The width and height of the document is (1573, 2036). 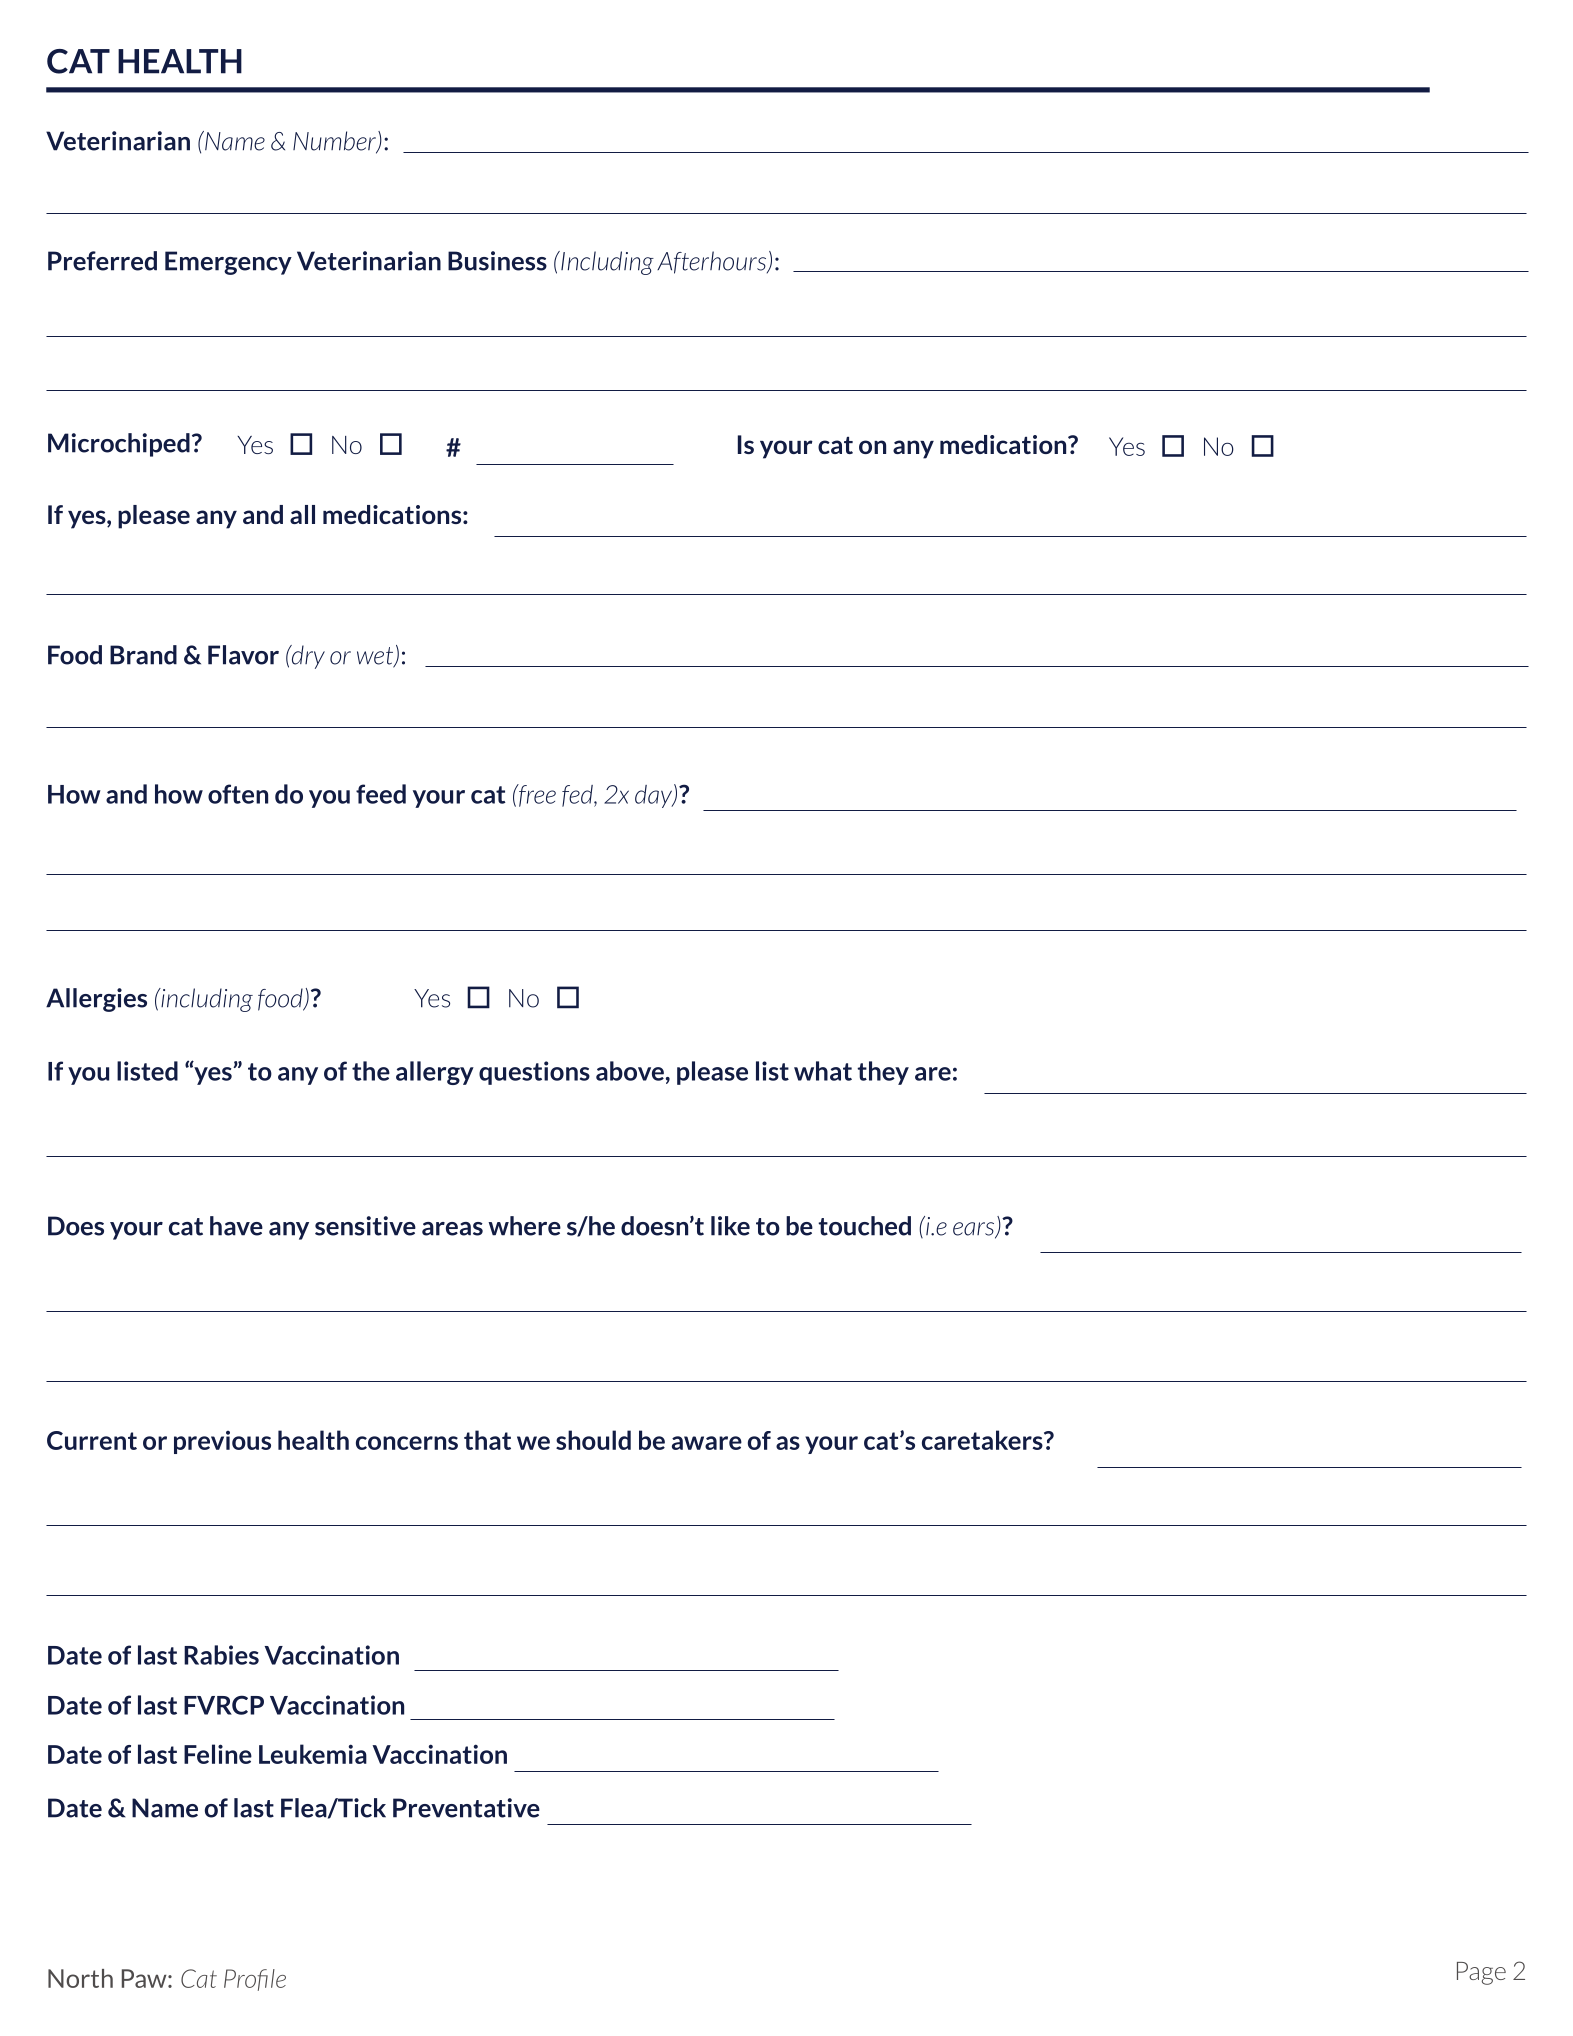 What do you see at coordinates (255, 1980) in the document?
I see `Profile` at bounding box center [255, 1980].
